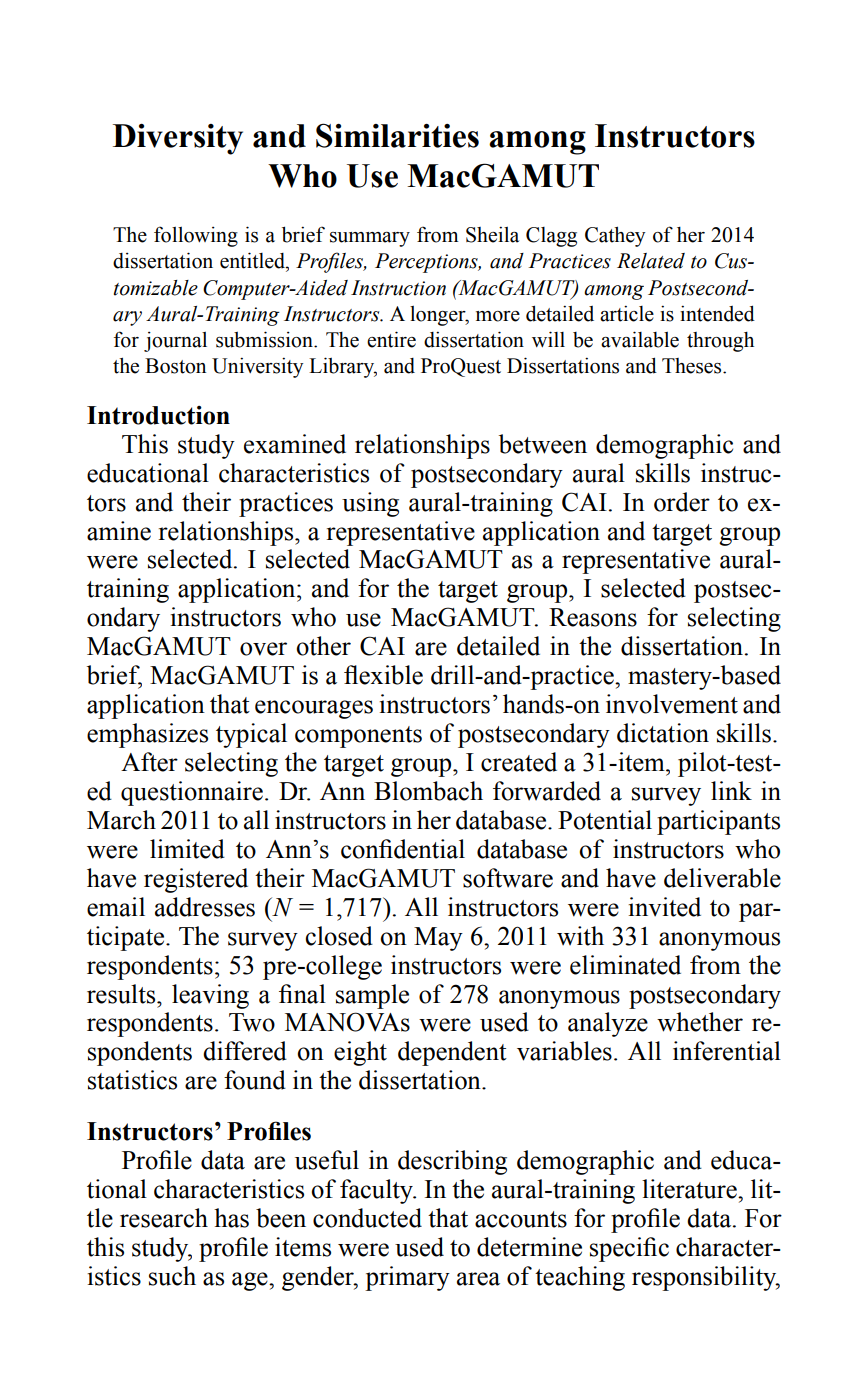 The height and width of the document is (1389, 868). I want to click on Related, so click(651, 261).
